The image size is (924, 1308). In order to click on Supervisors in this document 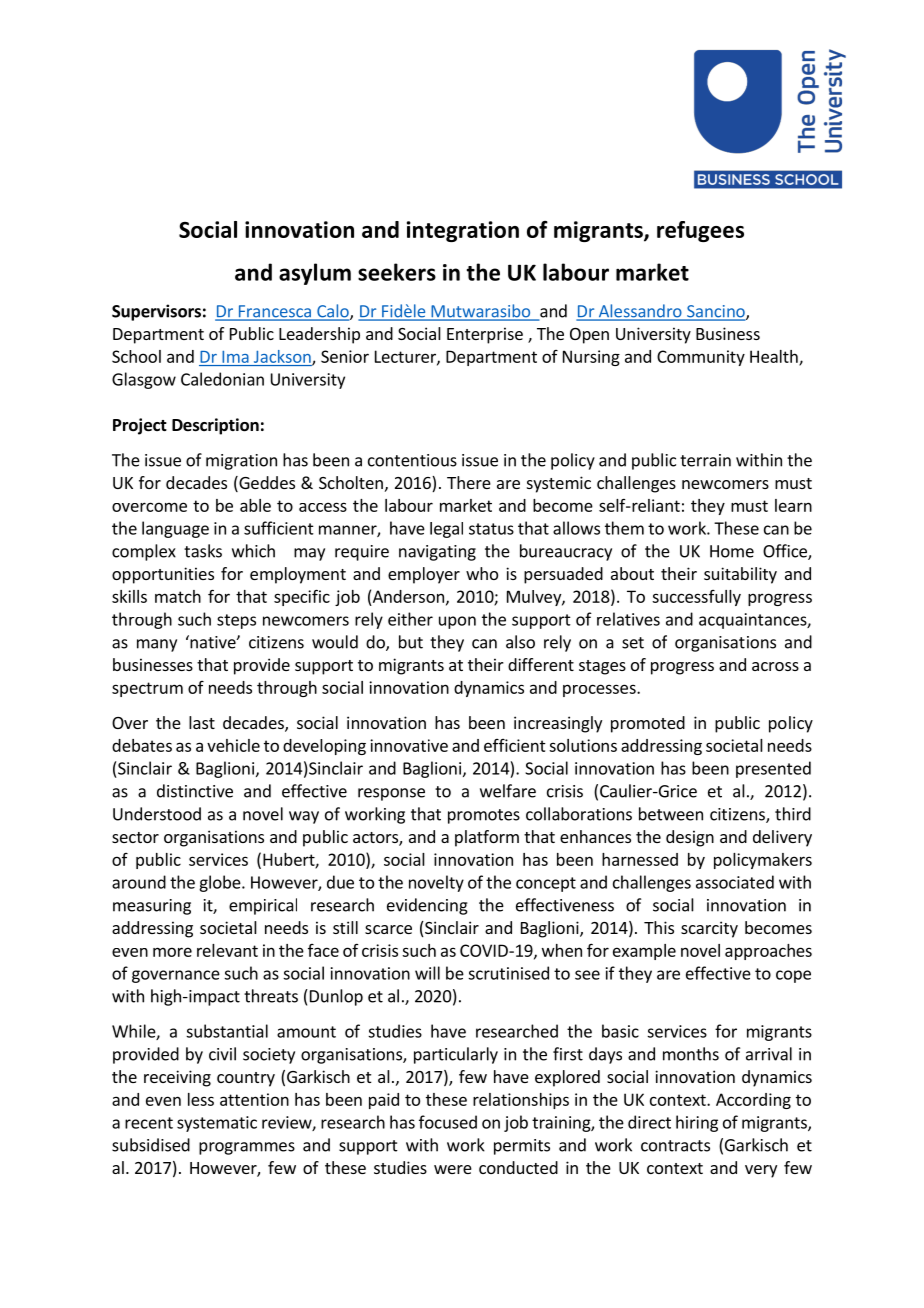, I will do `click(156, 312)`.
